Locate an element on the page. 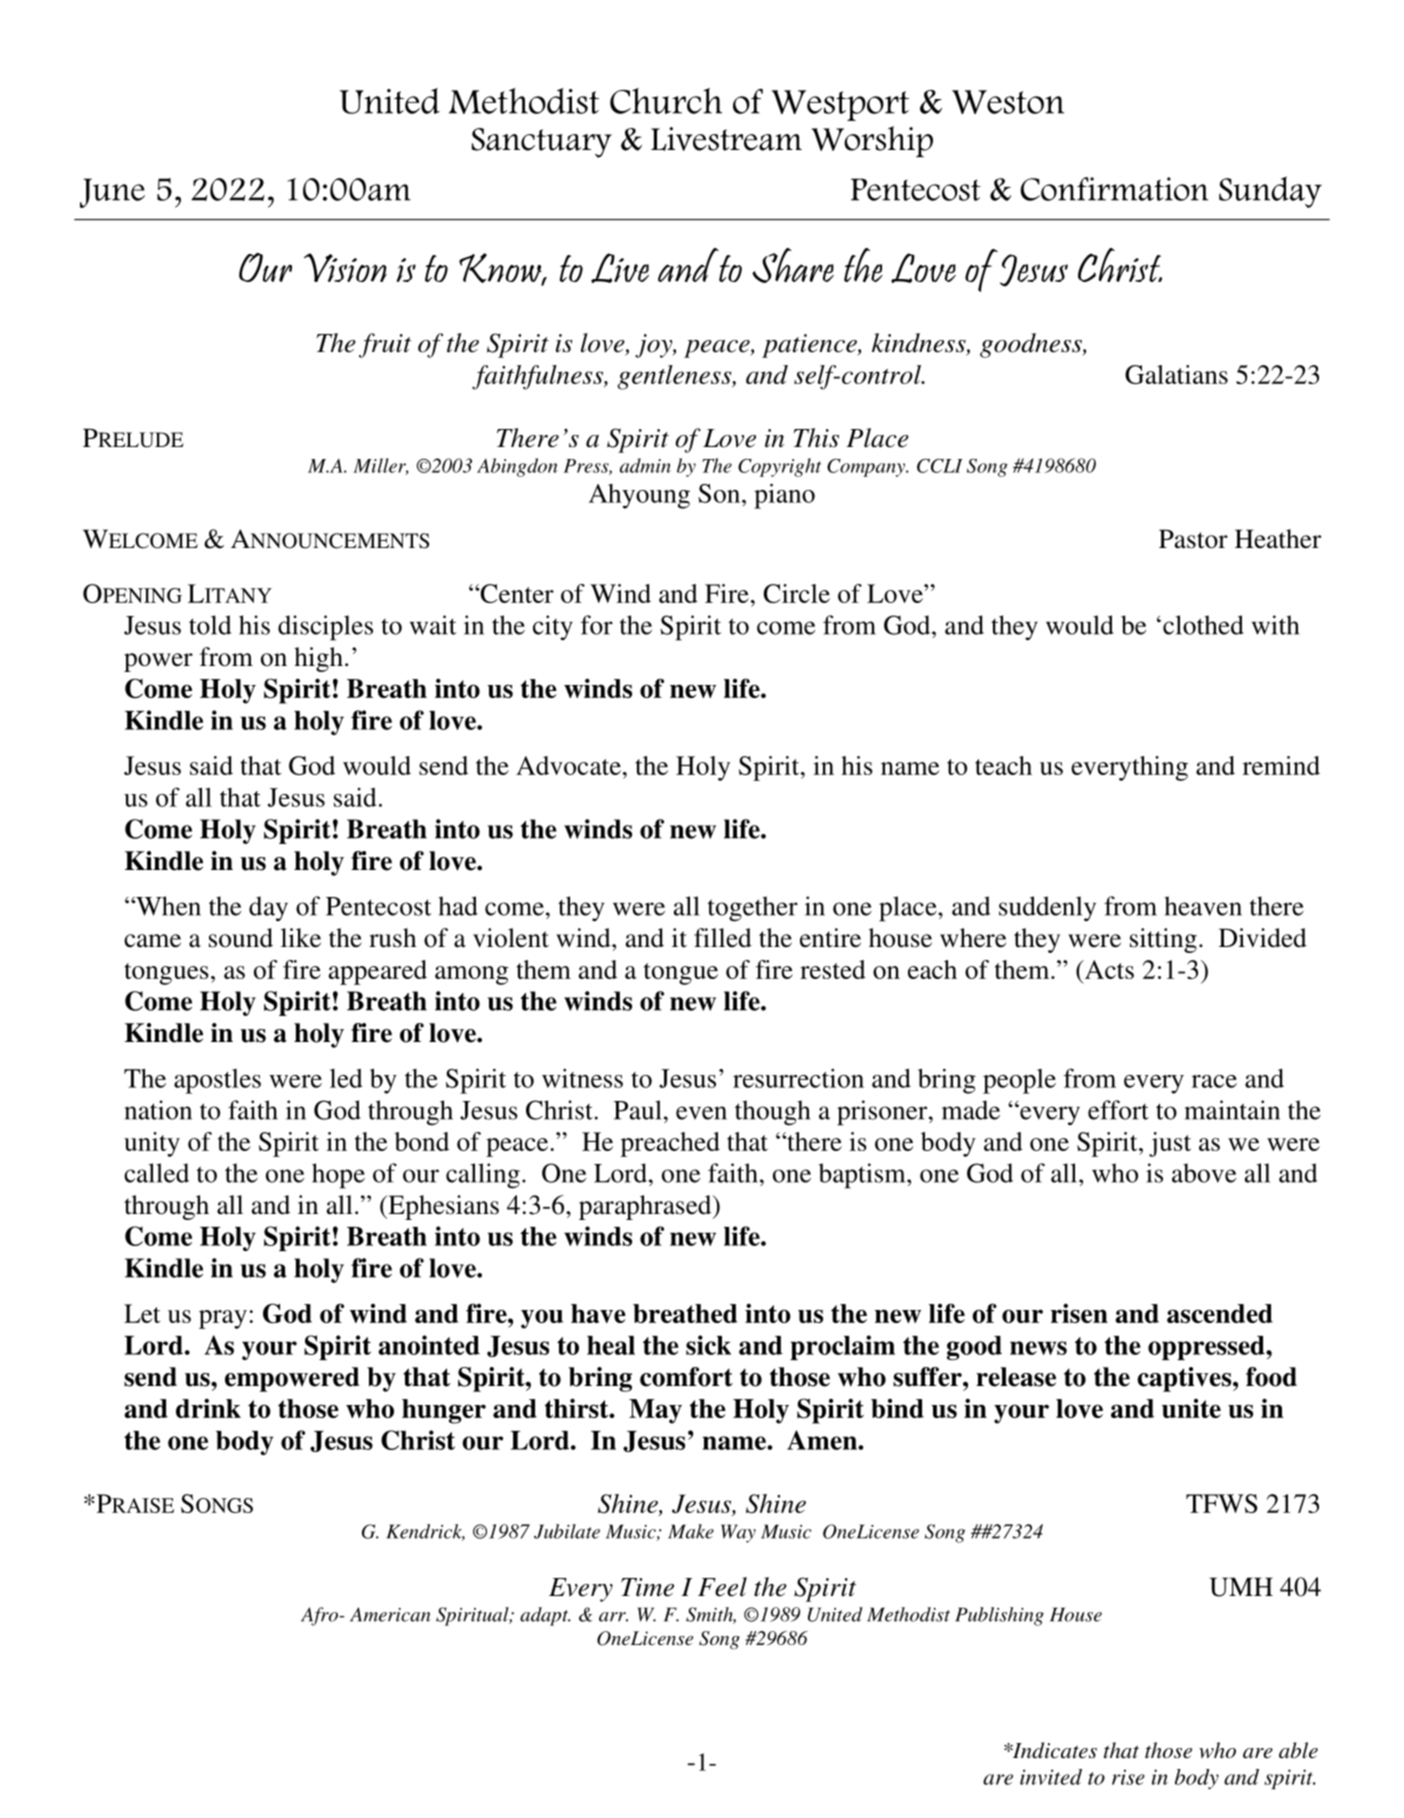  sound is located at coordinates (241, 938).
